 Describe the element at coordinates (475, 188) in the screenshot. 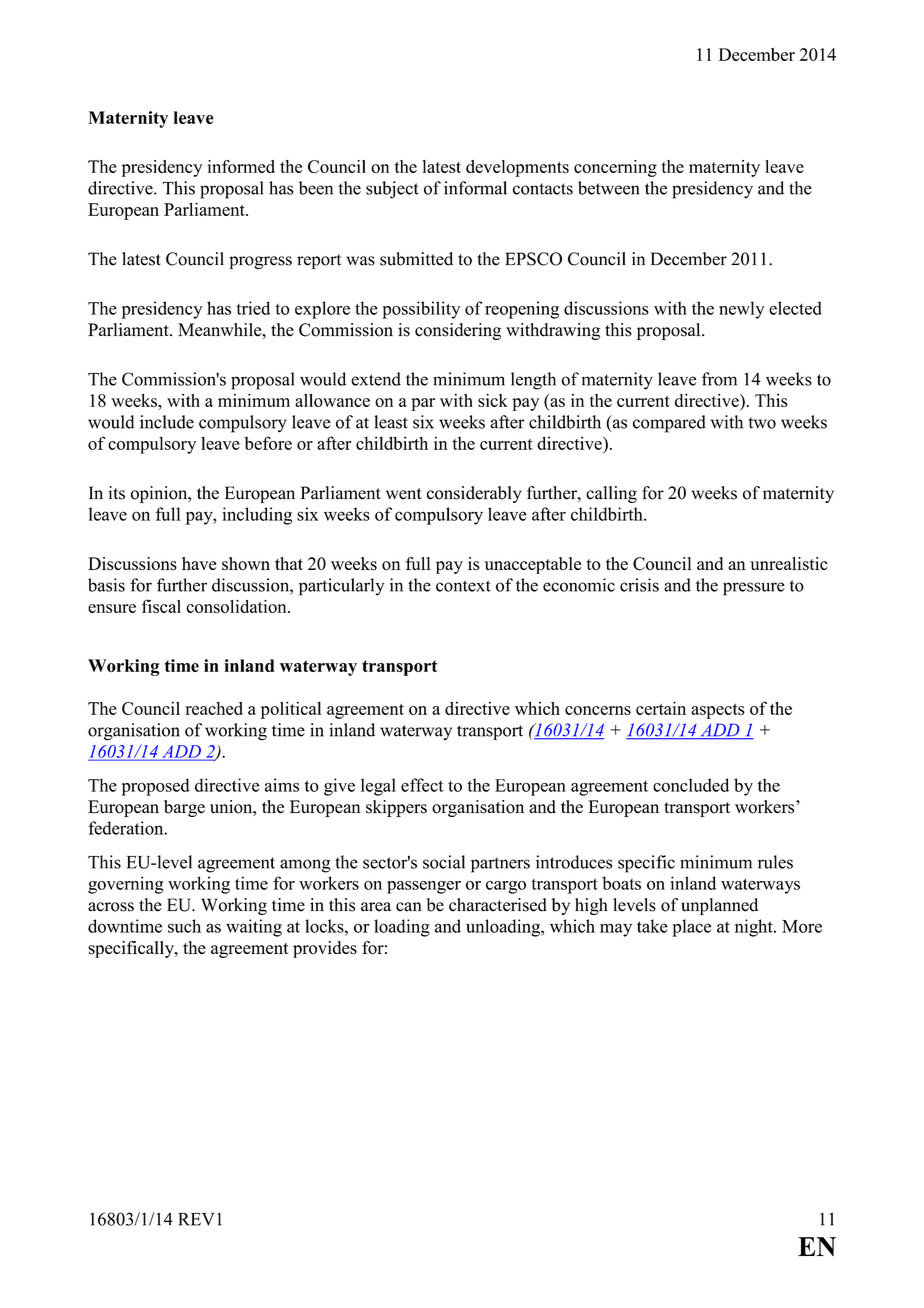

I see `informal` at that location.
